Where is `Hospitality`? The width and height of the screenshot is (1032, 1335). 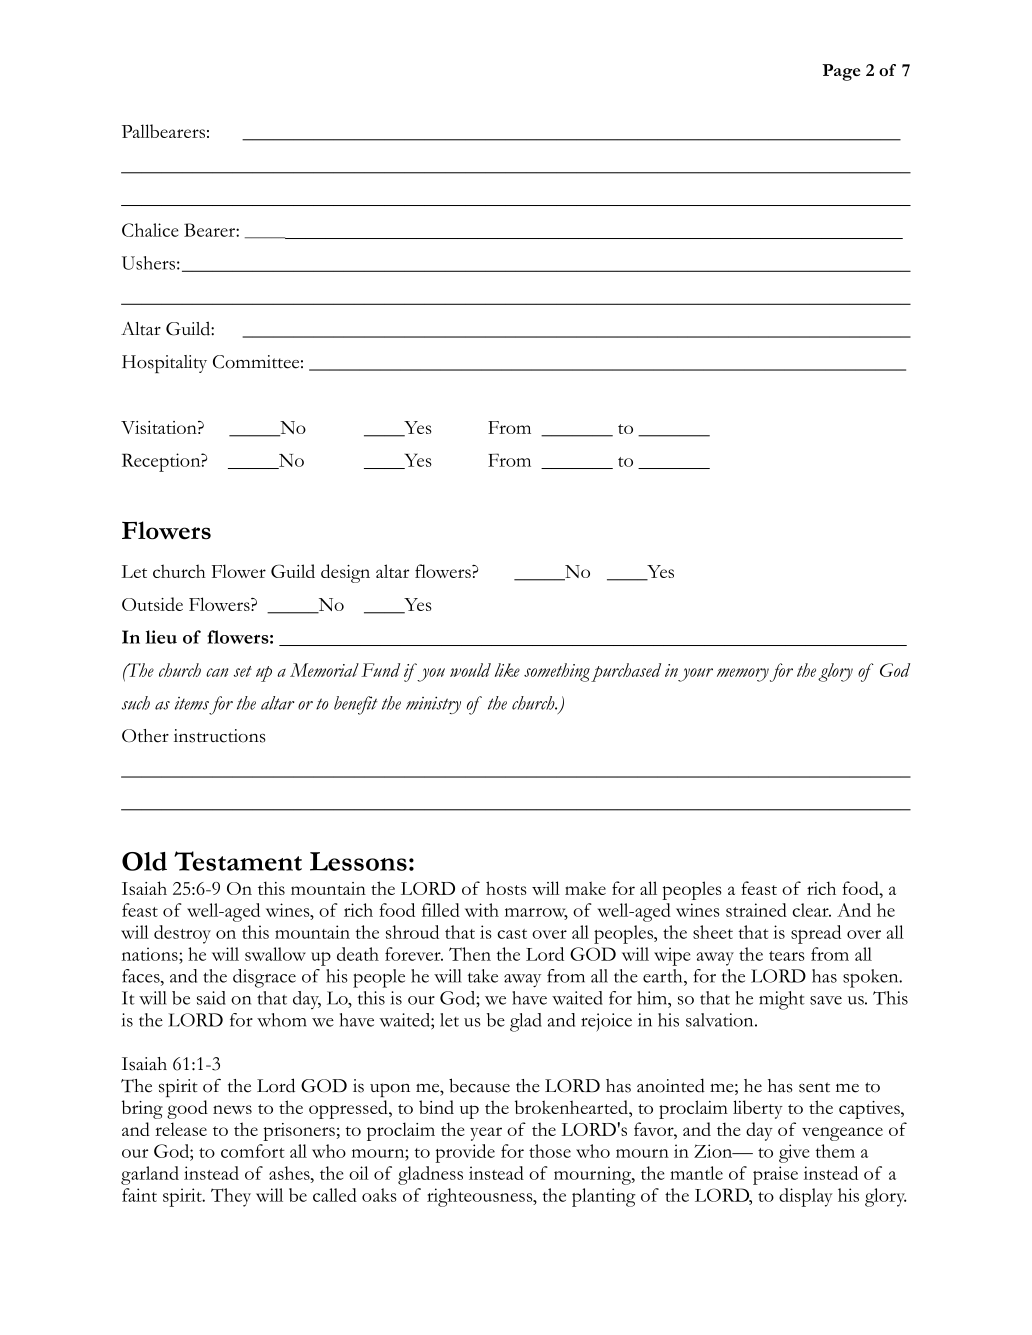 Hospitality is located at coordinates (164, 364).
